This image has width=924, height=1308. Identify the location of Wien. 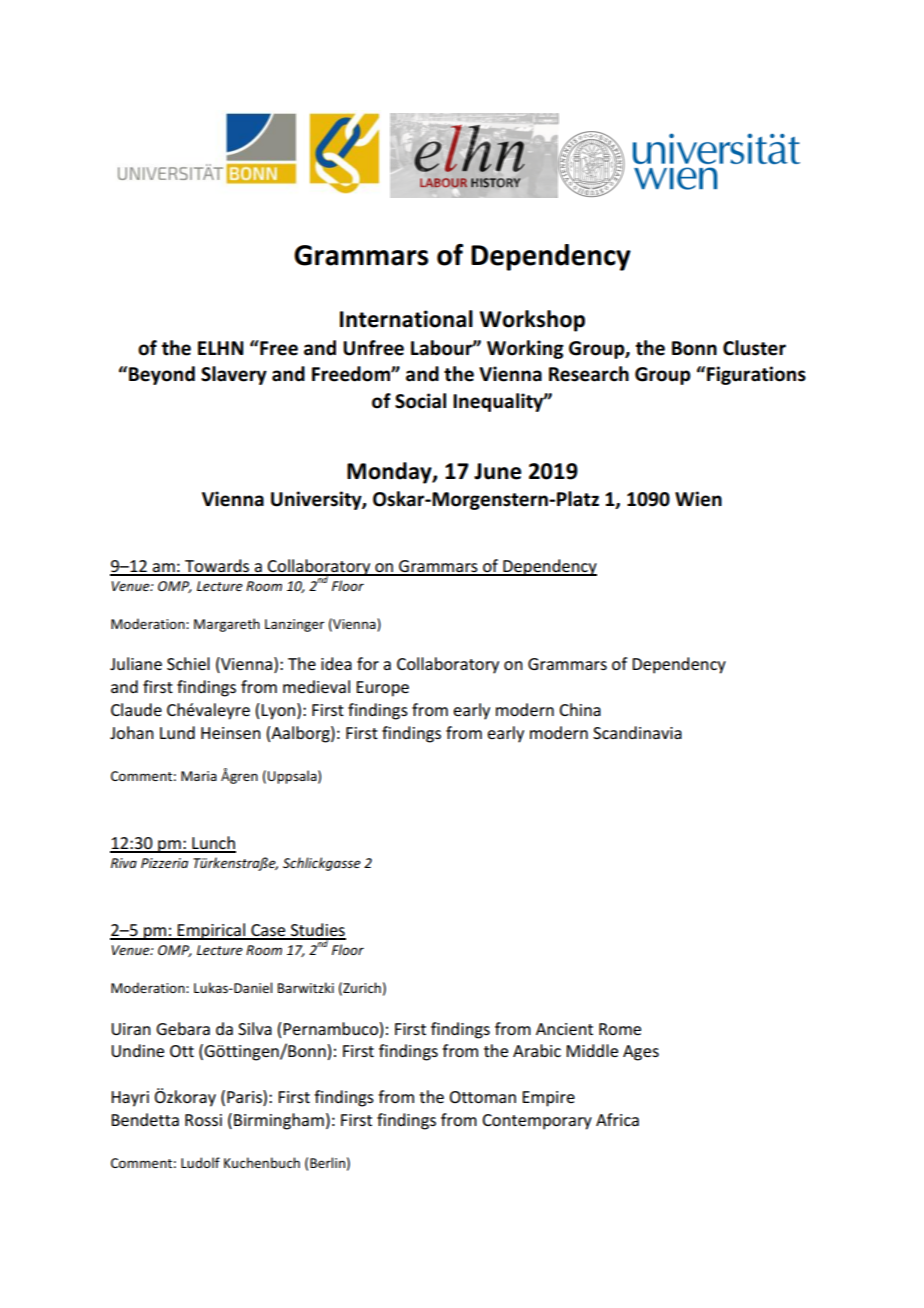
(698, 499).
